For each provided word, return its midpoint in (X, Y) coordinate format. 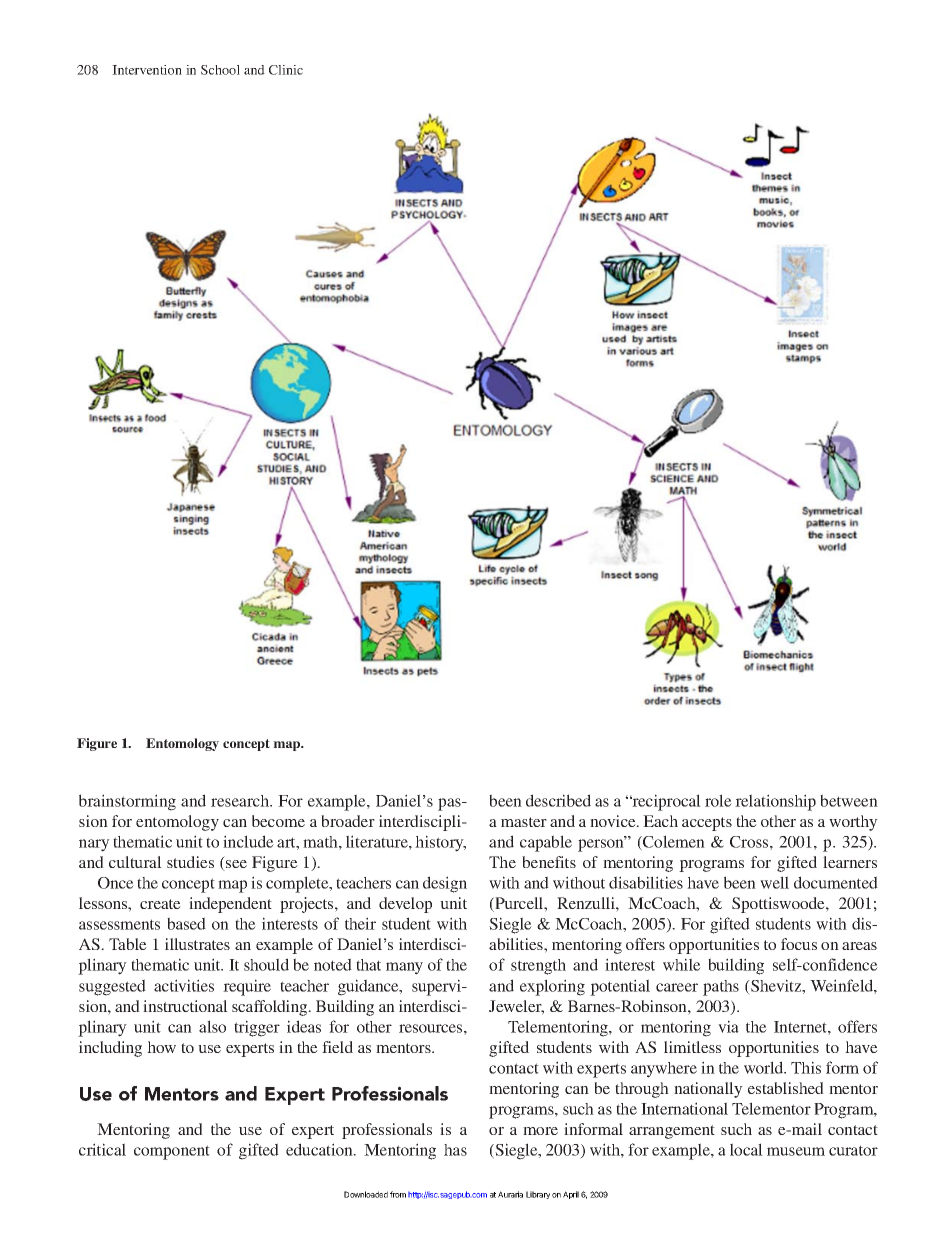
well (774, 882)
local (746, 1149)
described (558, 800)
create (160, 904)
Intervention (147, 70)
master (524, 822)
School (220, 70)
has (455, 1150)
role (718, 800)
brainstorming (127, 802)
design (445, 884)
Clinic (286, 70)
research (241, 801)
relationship (775, 802)
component (172, 1152)
